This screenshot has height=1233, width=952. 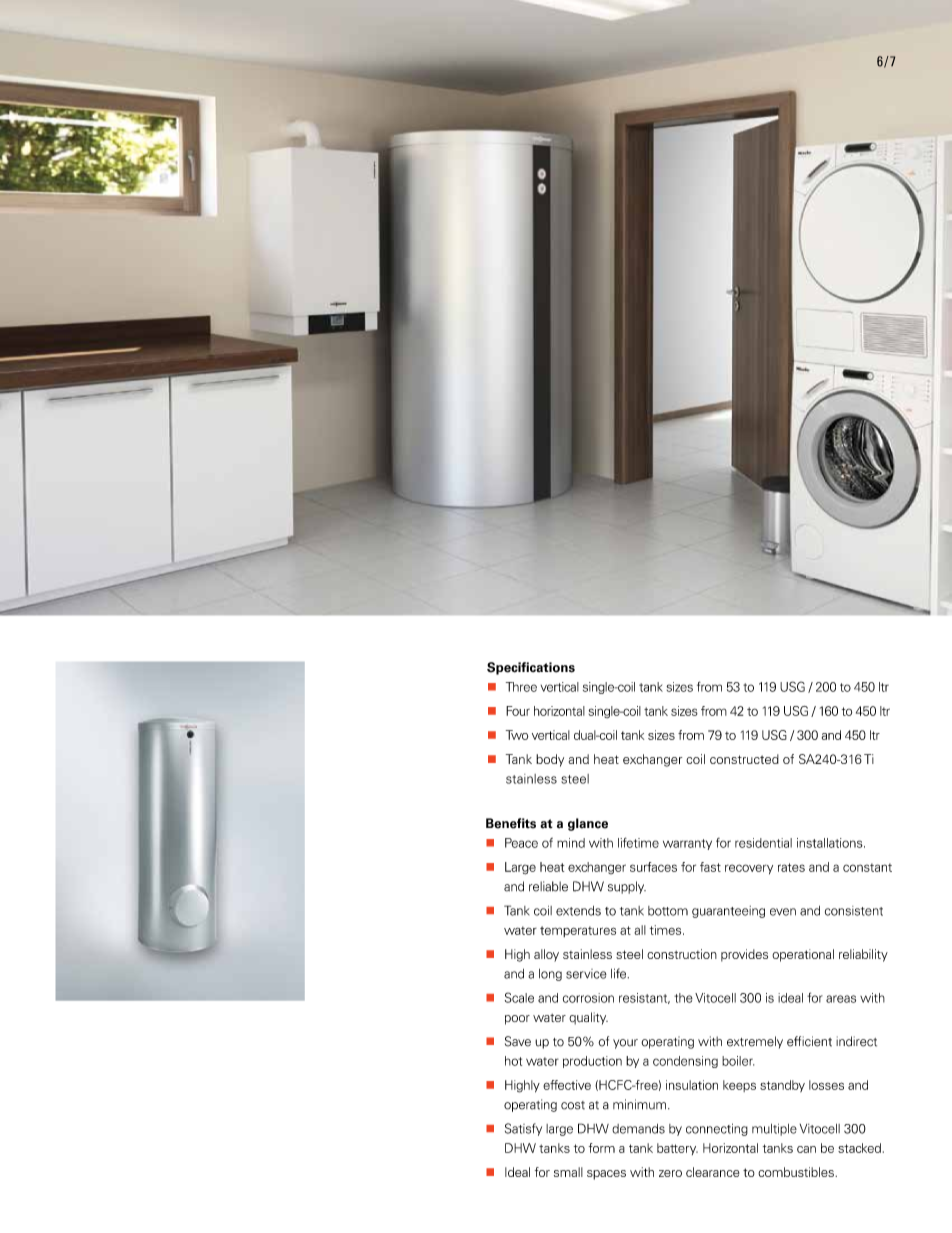 What do you see at coordinates (744, 759) in the screenshot?
I see `constructed` at bounding box center [744, 759].
